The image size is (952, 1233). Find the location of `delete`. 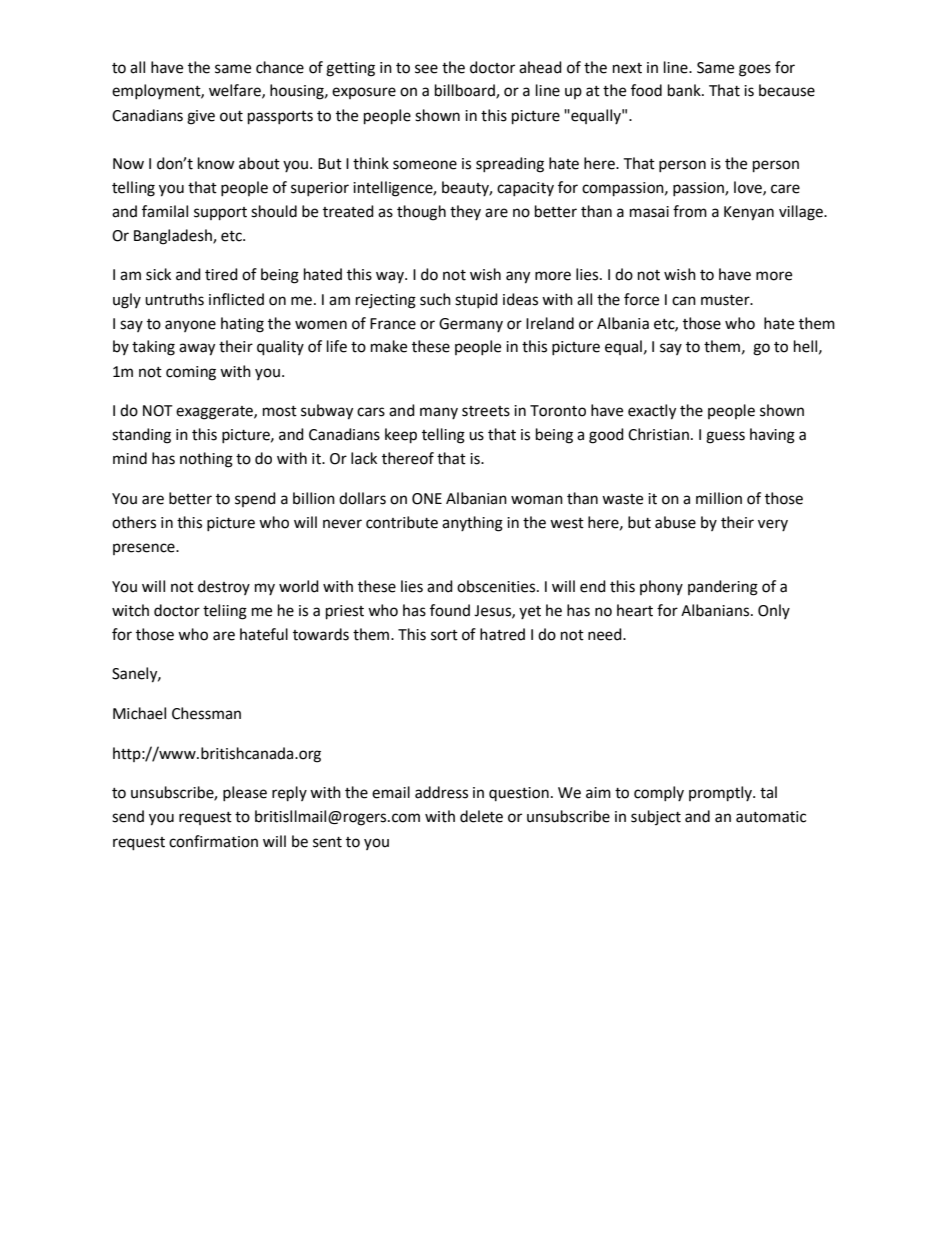

delete is located at coordinates (481, 816).
